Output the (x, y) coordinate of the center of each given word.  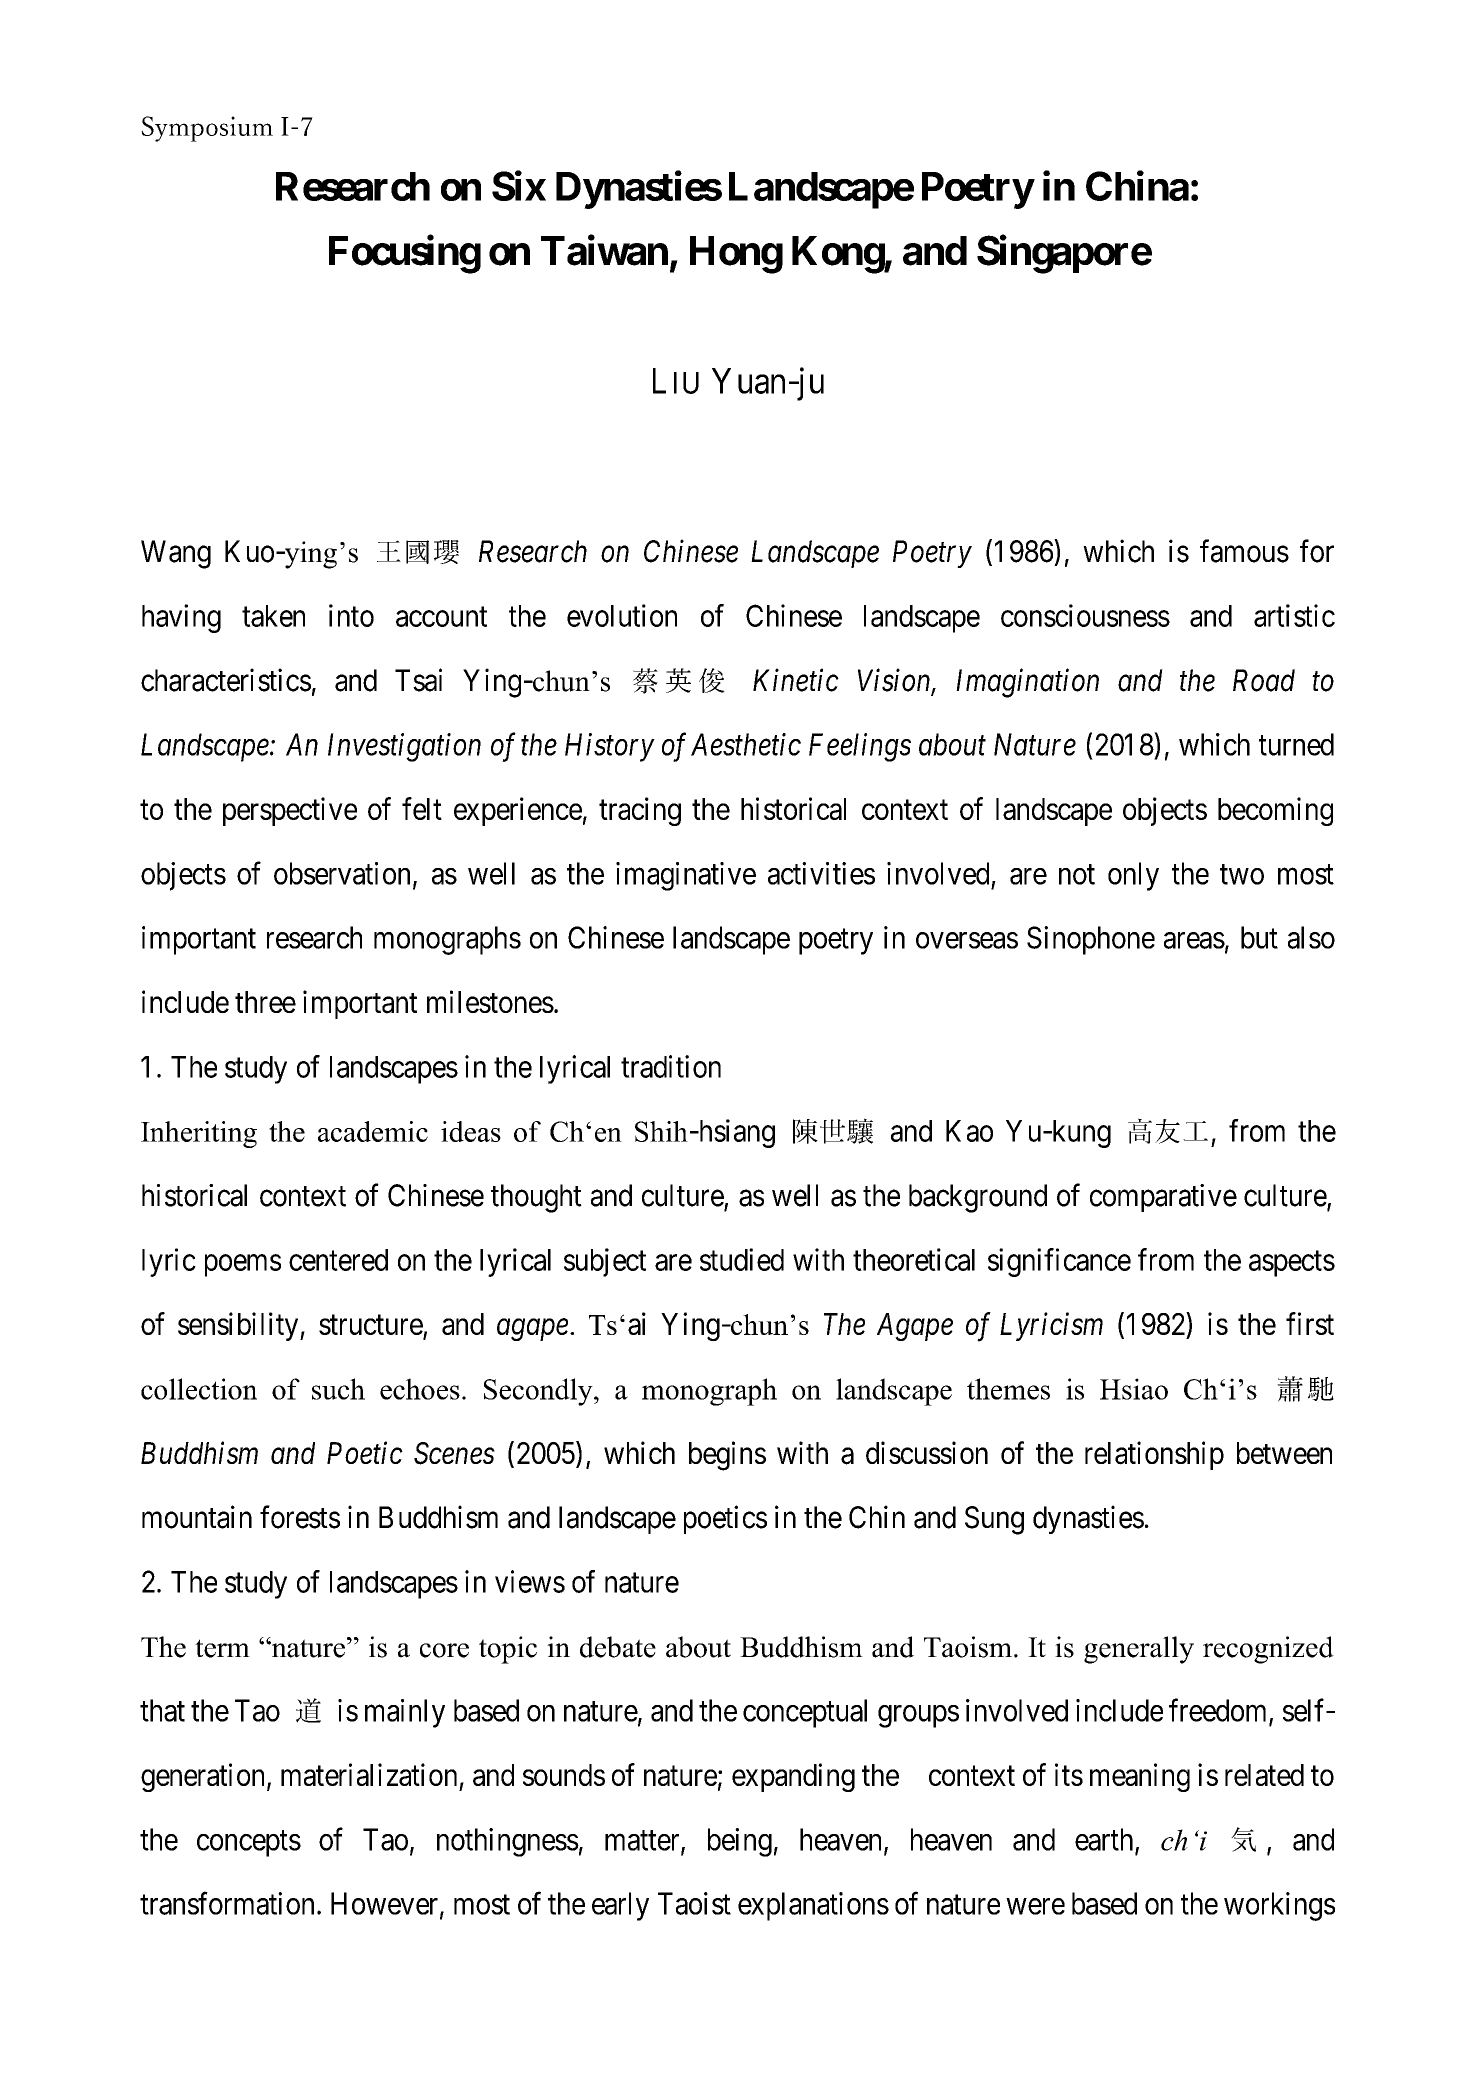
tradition (671, 1066)
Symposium (207, 129)
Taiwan (604, 250)
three (265, 1002)
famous (1244, 551)
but (1259, 937)
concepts (249, 1844)
